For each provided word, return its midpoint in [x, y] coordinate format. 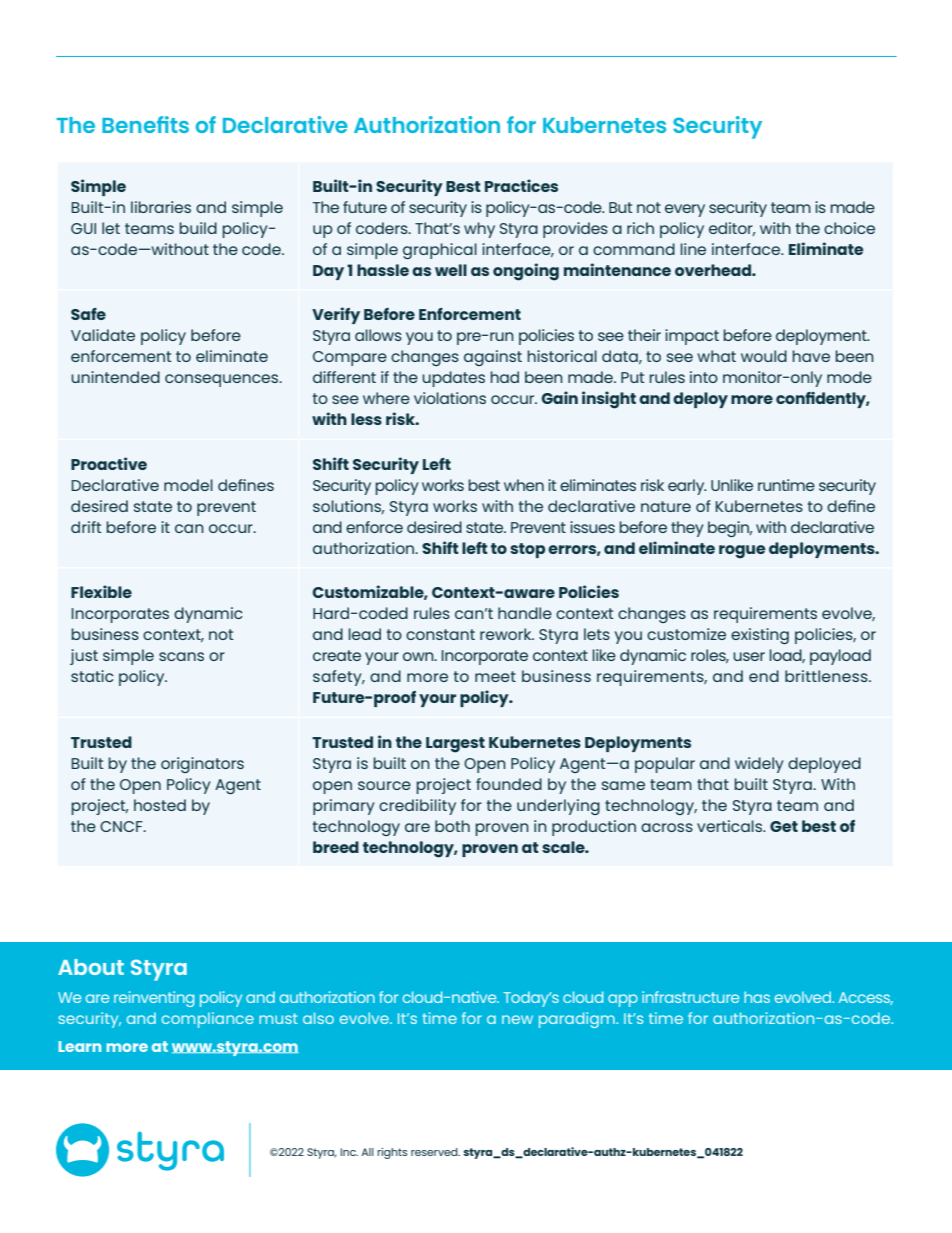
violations [450, 398]
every [685, 210]
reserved [435, 1152]
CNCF [122, 826]
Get [784, 826]
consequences [223, 380]
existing [760, 636]
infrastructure [690, 997]
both [452, 826]
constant [440, 634]
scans [181, 656]
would [764, 356]
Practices [521, 185]
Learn [80, 1046]
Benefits [145, 124]
